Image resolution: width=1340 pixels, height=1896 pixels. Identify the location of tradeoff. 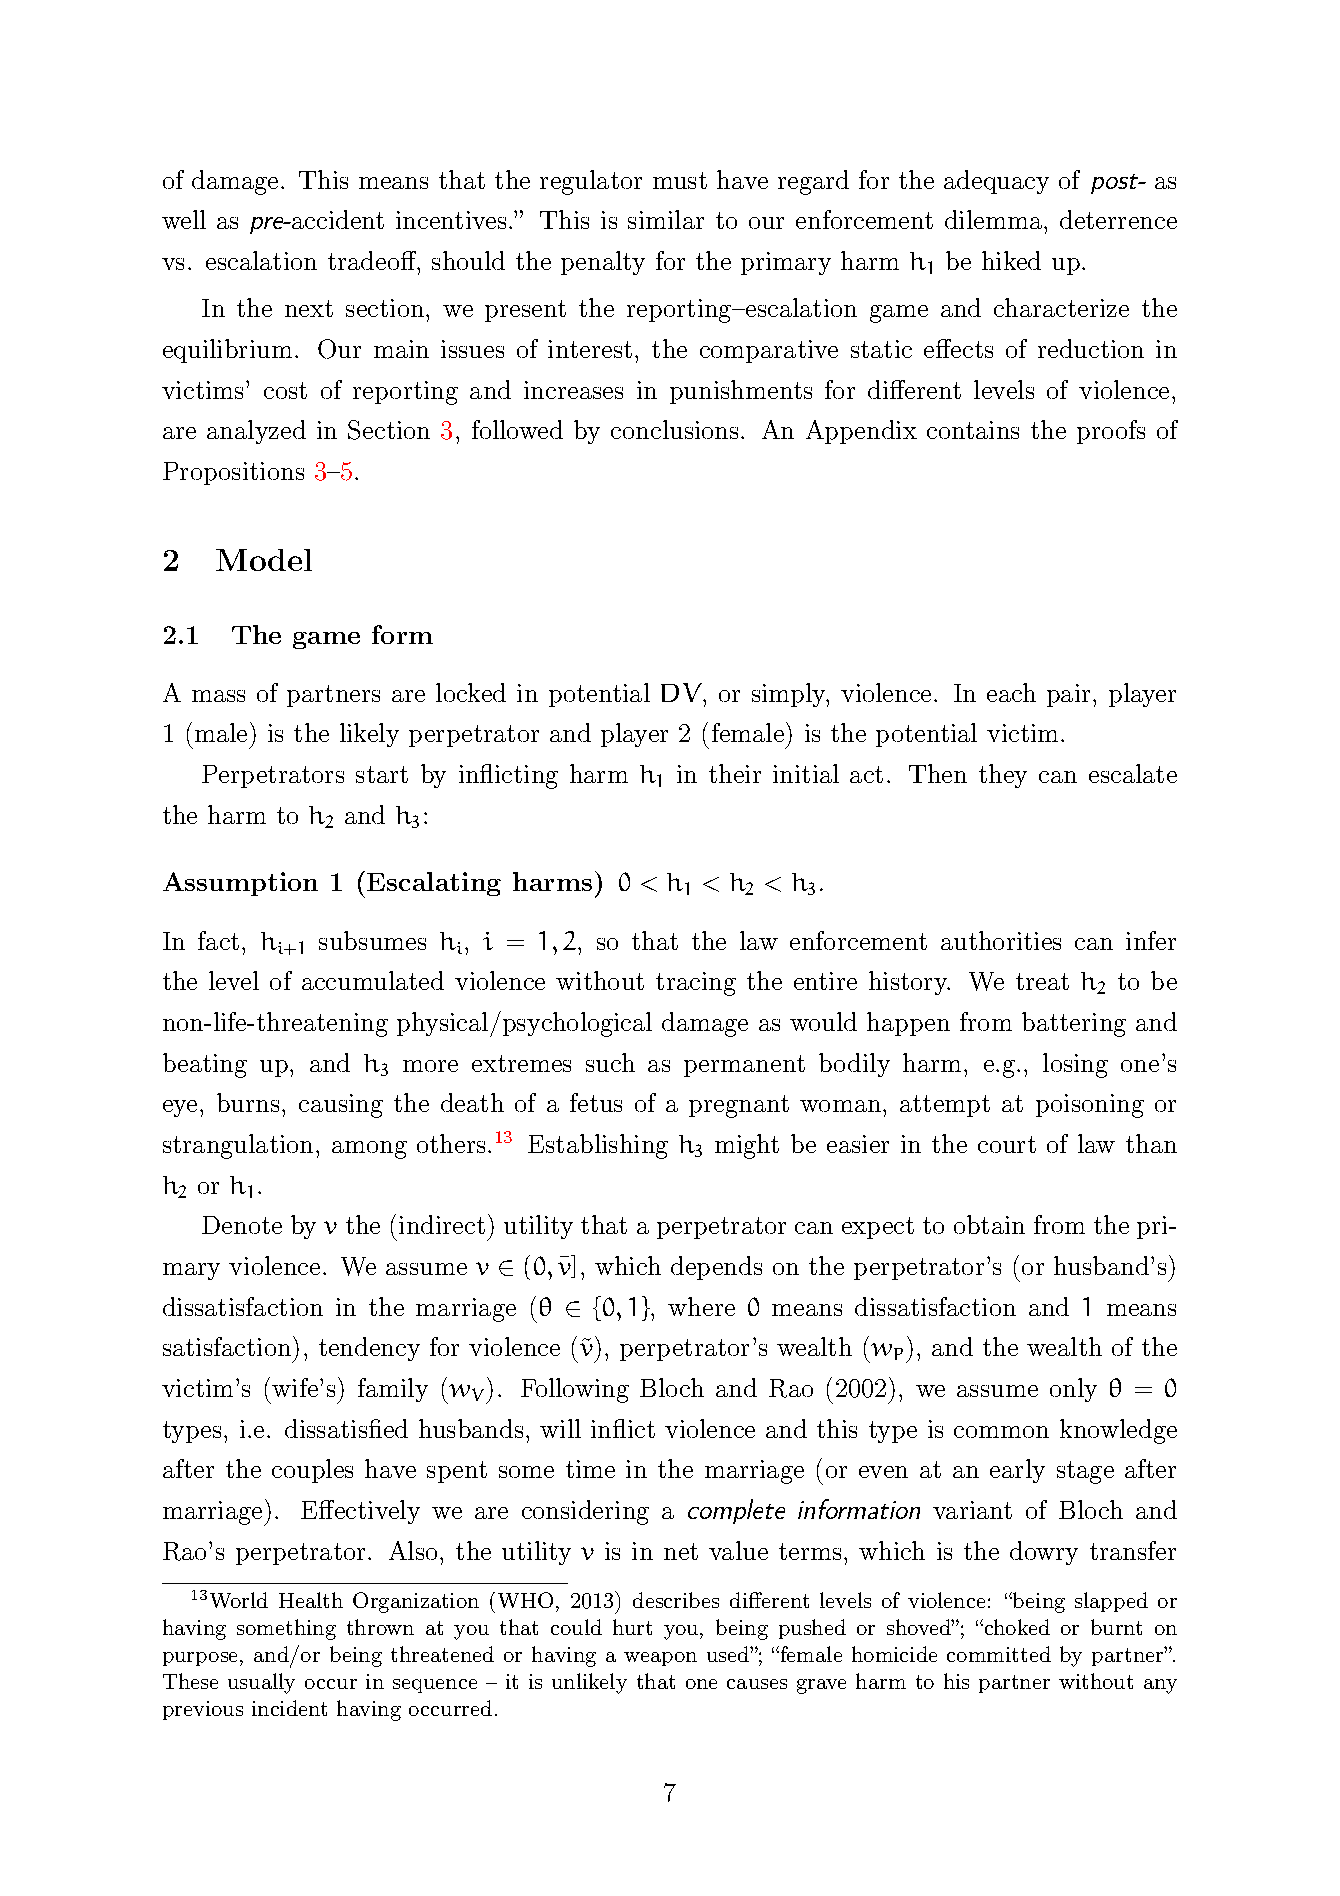
(373, 260).
